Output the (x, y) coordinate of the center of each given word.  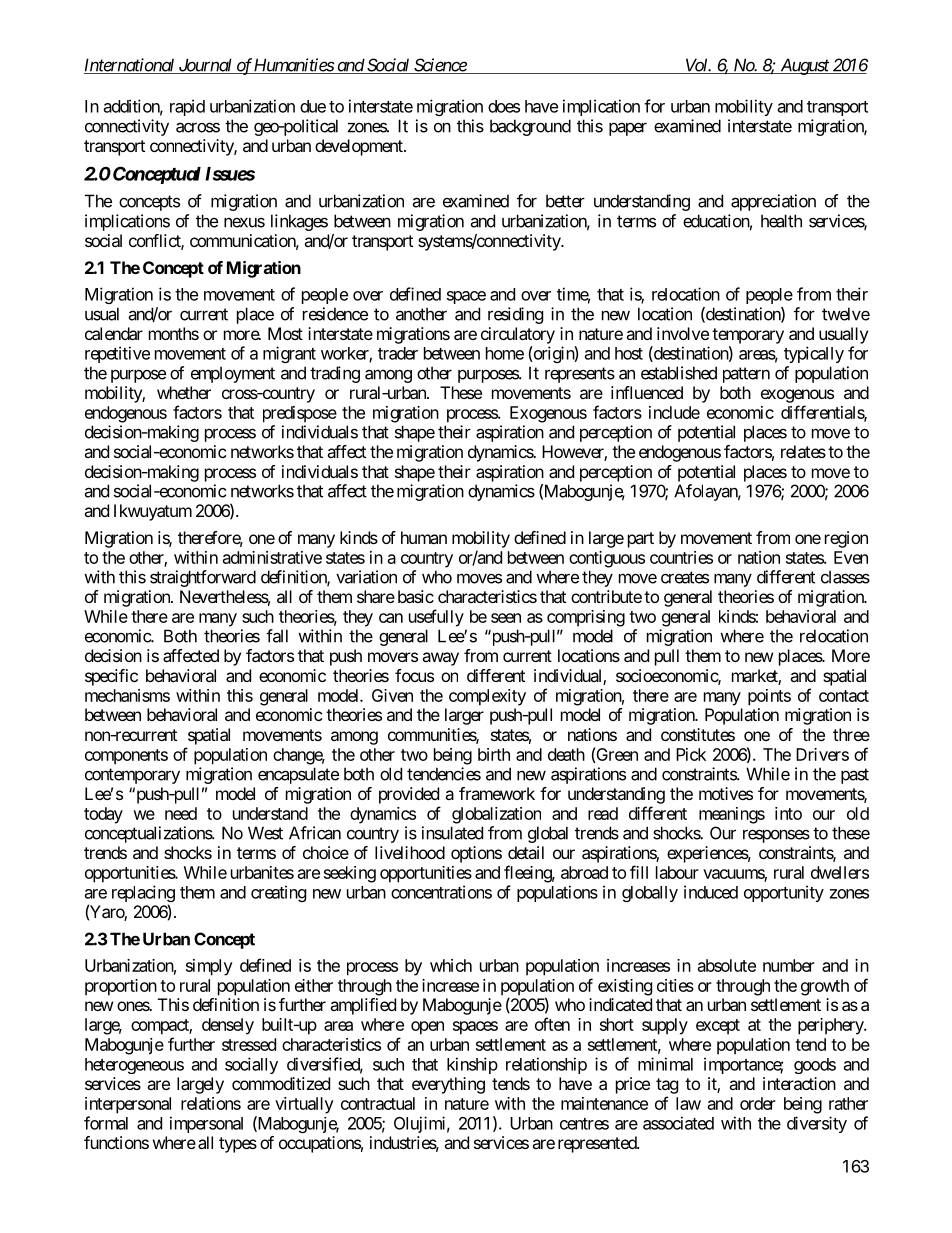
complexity (487, 697)
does (504, 106)
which (451, 965)
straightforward (203, 578)
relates (803, 451)
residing (515, 315)
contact (844, 696)
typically (814, 354)
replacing (143, 895)
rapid (187, 107)
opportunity (784, 893)
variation (366, 577)
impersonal (206, 1124)
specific (111, 677)
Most (285, 333)
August (804, 66)
